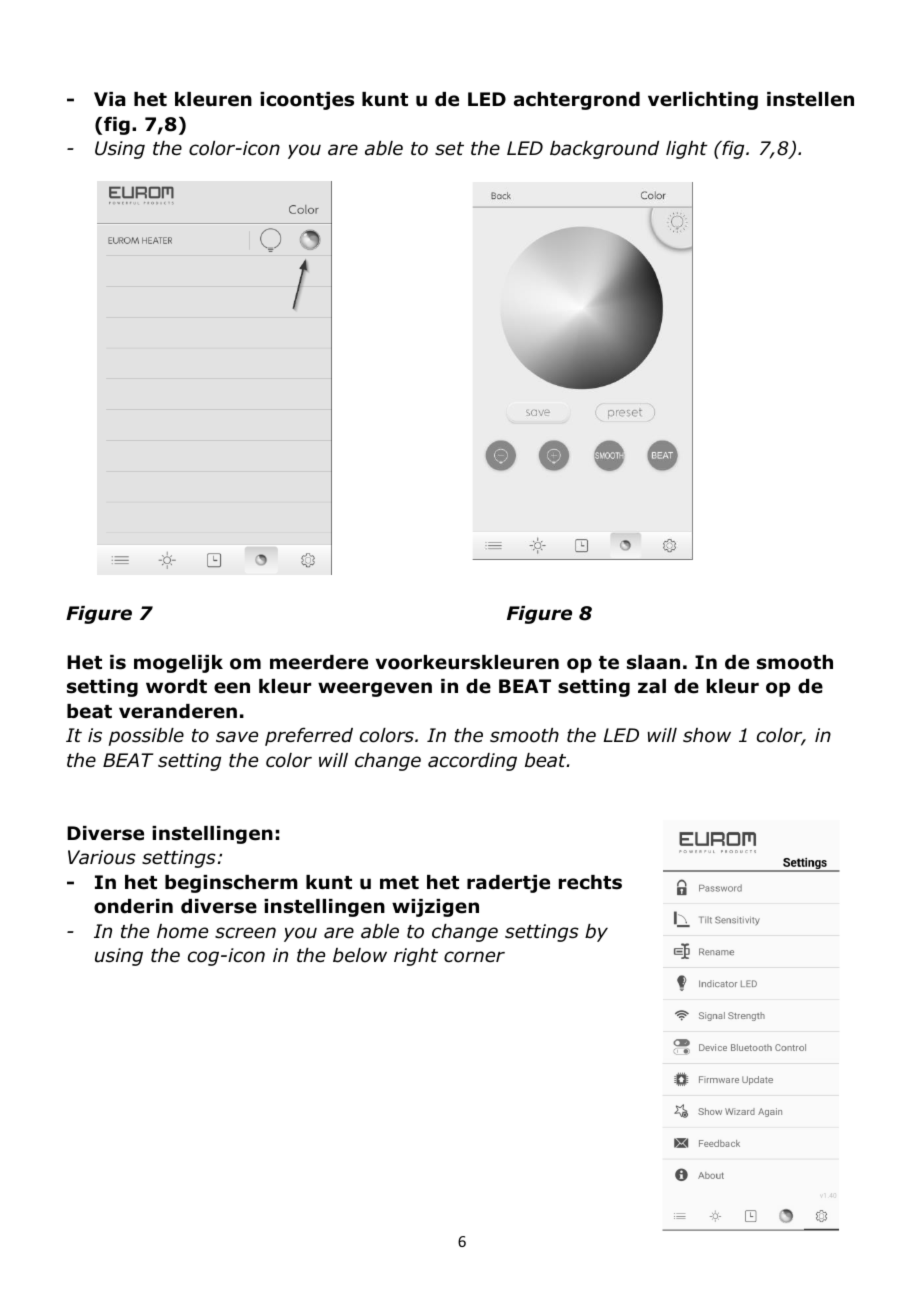 The height and width of the screenshot is (1308, 924). Describe the element at coordinates (652, 686) in the screenshot. I see `zal` at that location.
